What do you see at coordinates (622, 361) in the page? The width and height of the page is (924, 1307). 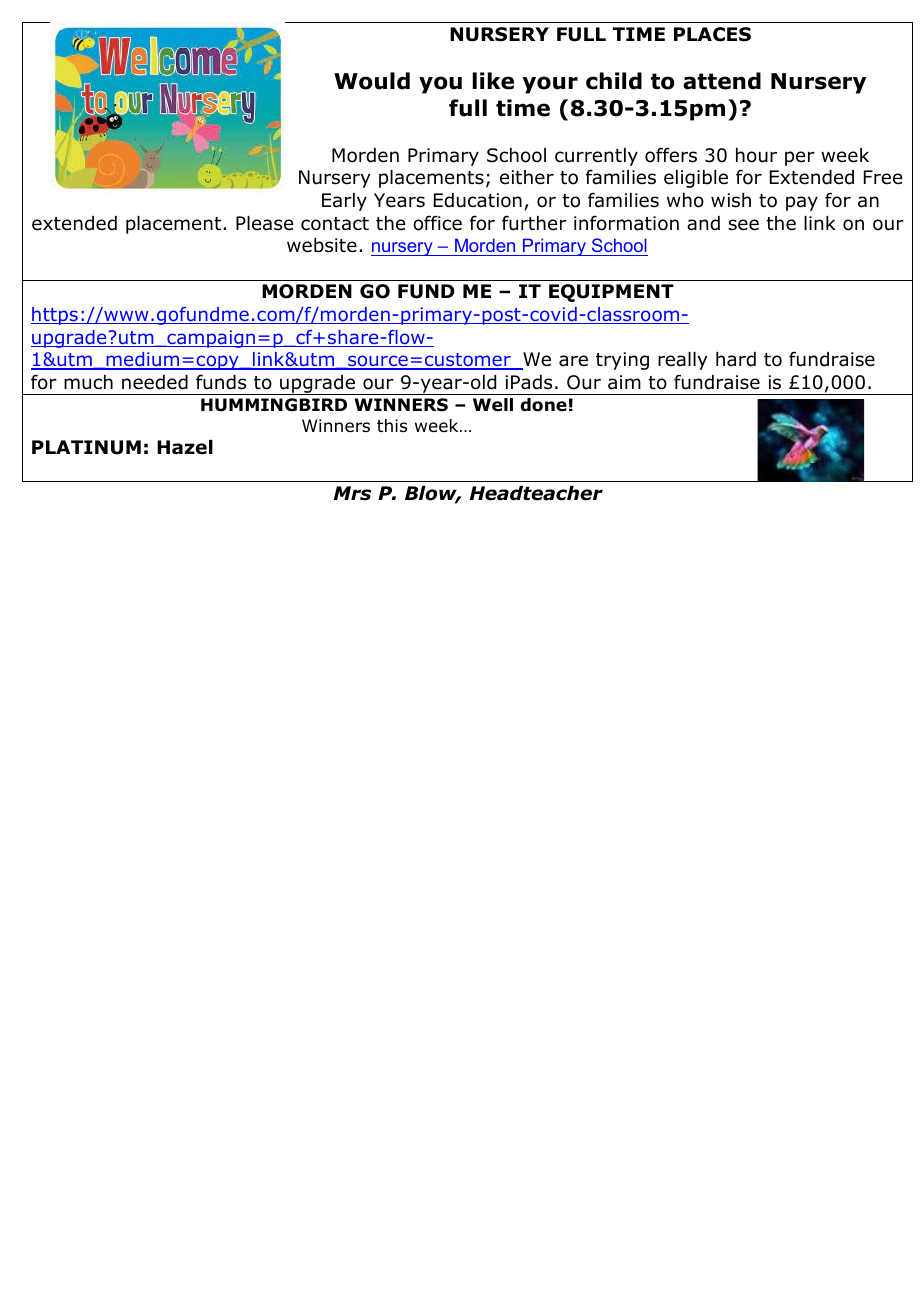 I see `trying` at bounding box center [622, 361].
